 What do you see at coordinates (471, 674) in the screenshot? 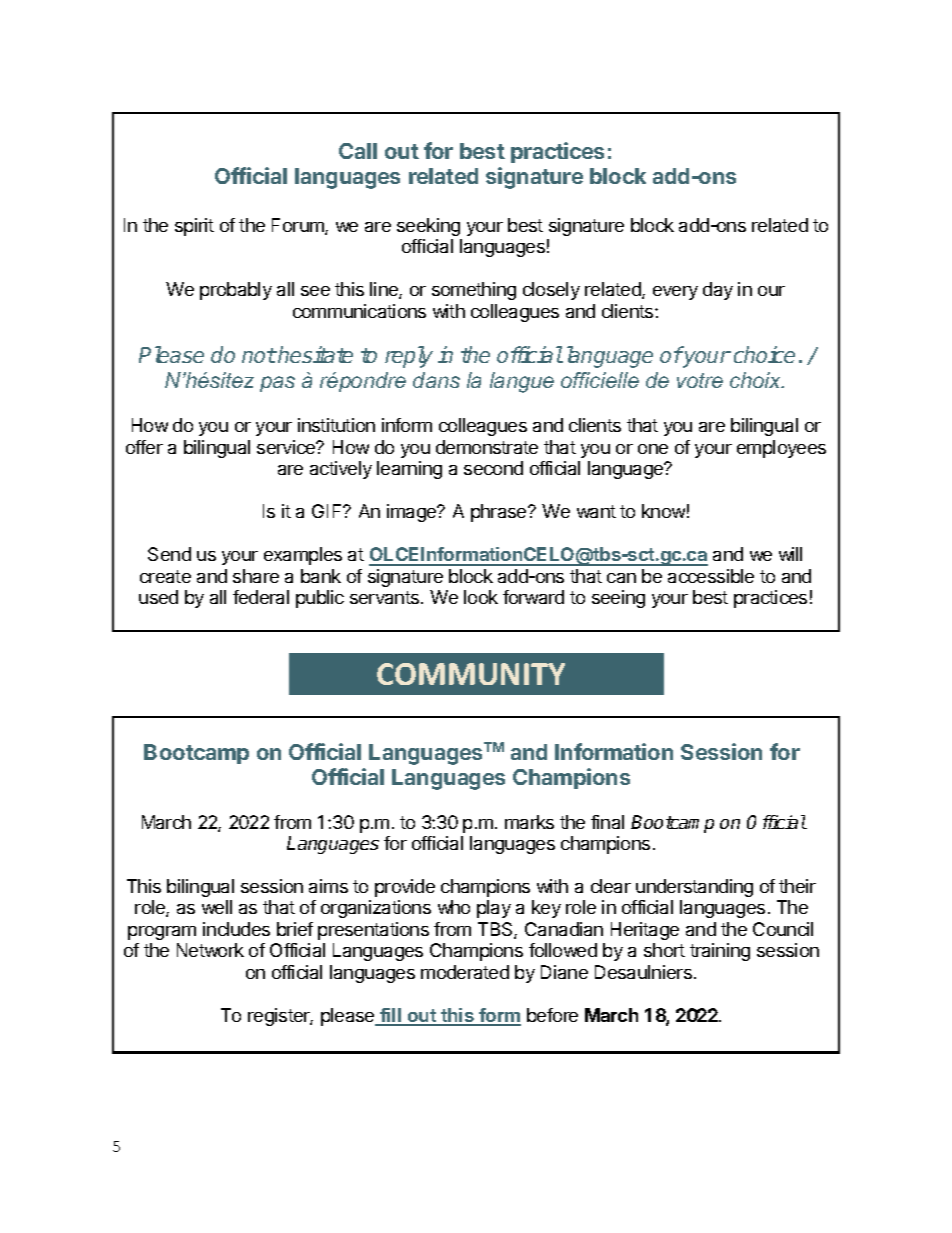
I see `COMMUNITY` at bounding box center [471, 674].
